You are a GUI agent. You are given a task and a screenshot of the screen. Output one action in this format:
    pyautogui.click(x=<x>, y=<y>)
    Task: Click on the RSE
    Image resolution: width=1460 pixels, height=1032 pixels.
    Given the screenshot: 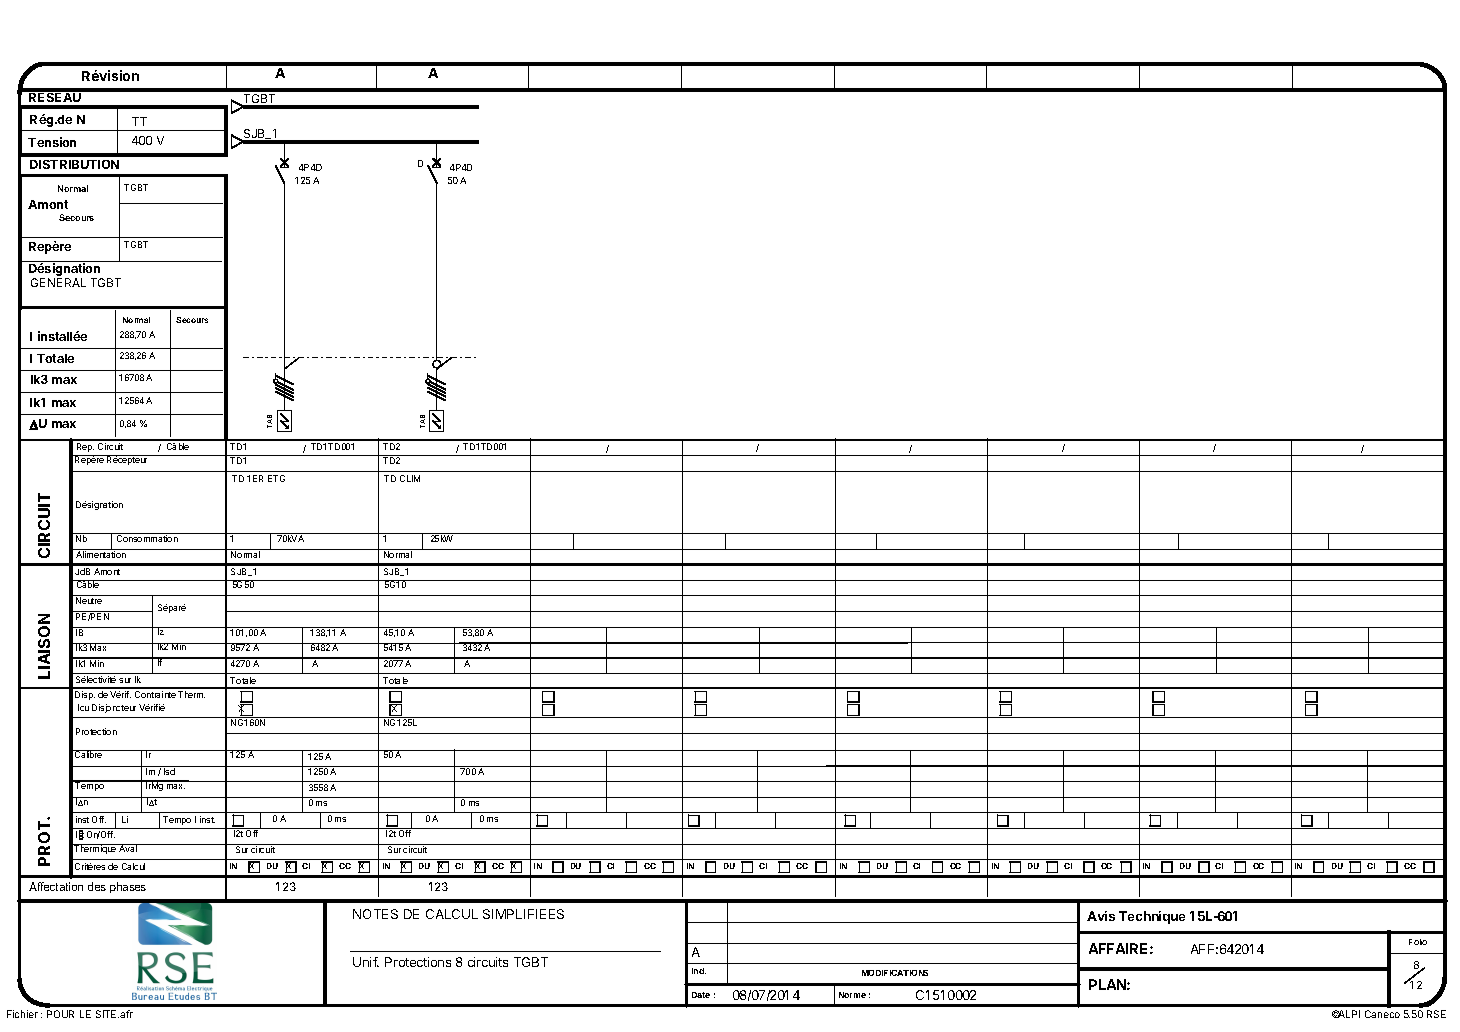 What is the action you would take?
    pyautogui.click(x=1436, y=1014)
